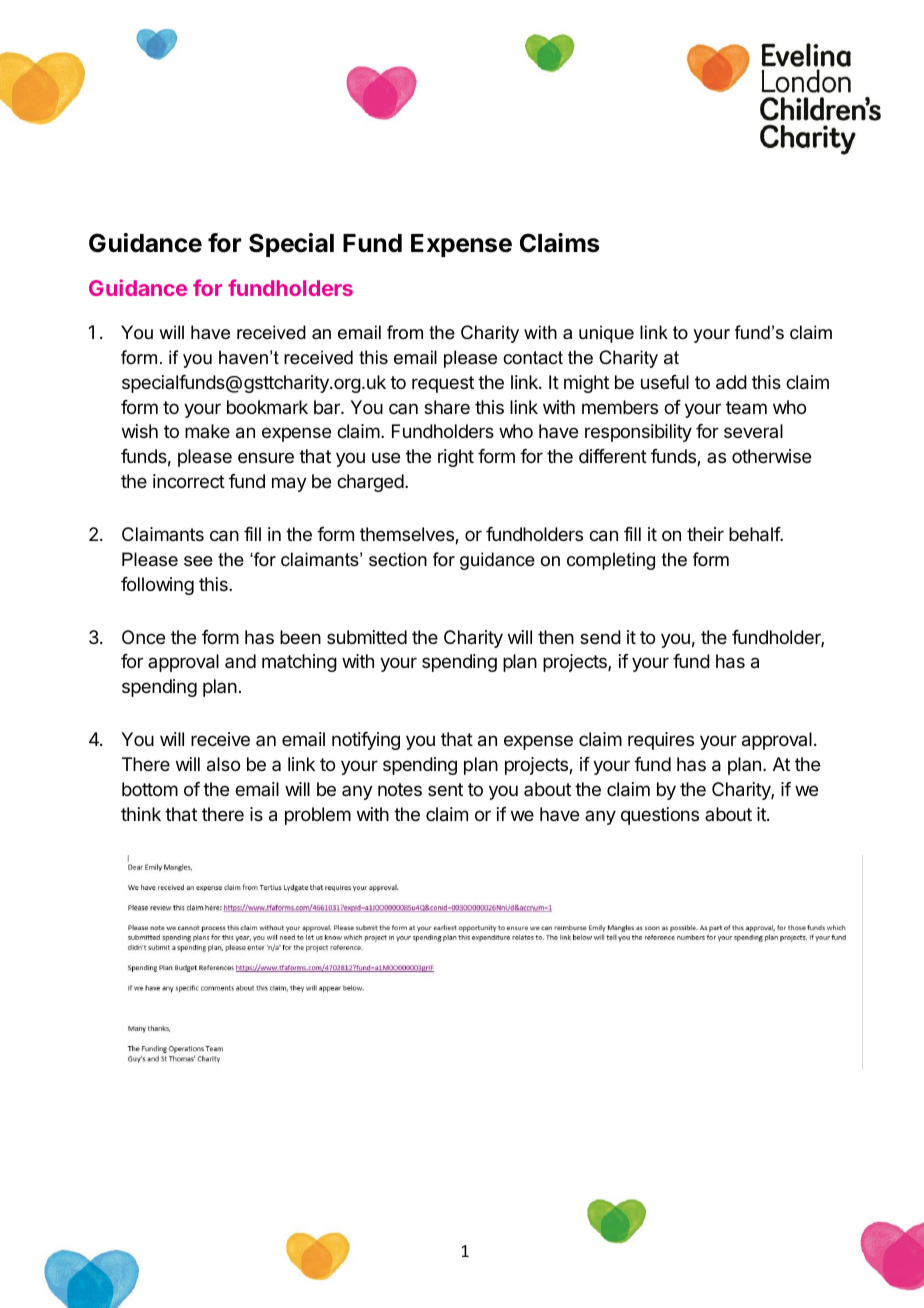 This screenshot has width=924, height=1308. What do you see at coordinates (398, 559) in the screenshot?
I see `section` at bounding box center [398, 559].
